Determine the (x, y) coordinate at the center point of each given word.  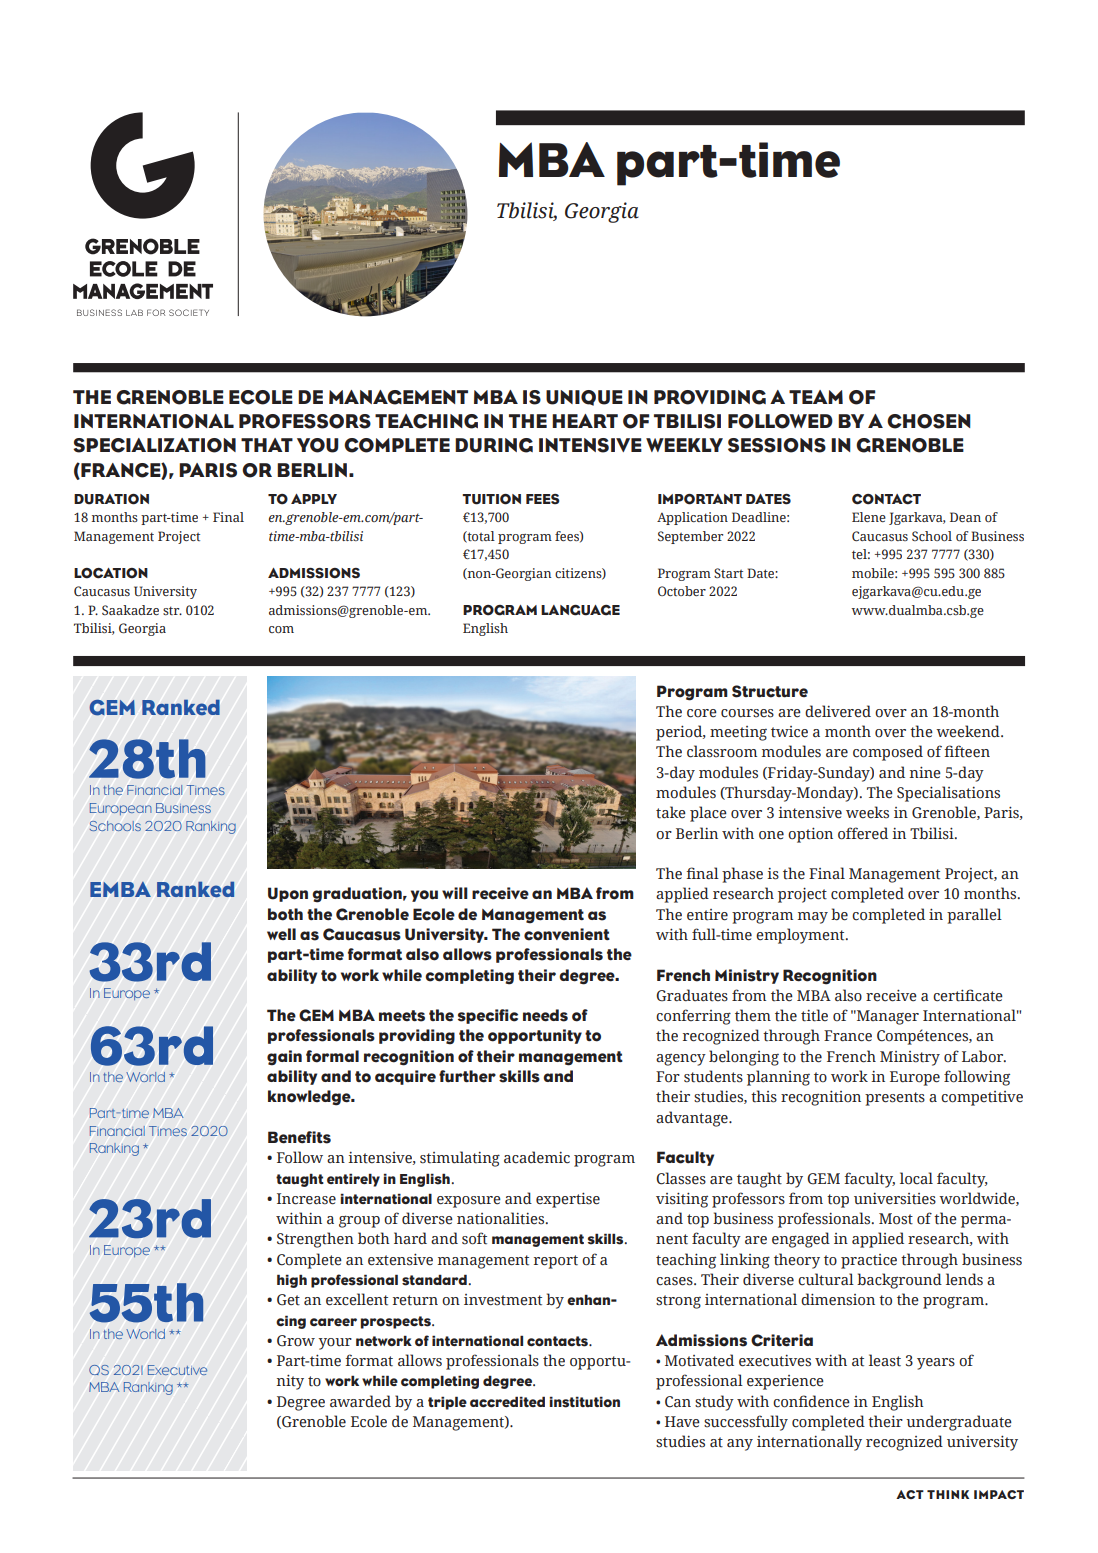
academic (537, 1157)
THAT (267, 445)
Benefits (299, 1137)
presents (895, 1099)
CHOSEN (929, 421)
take (671, 812)
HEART (585, 421)
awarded (360, 1401)
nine (925, 772)
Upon (288, 894)
